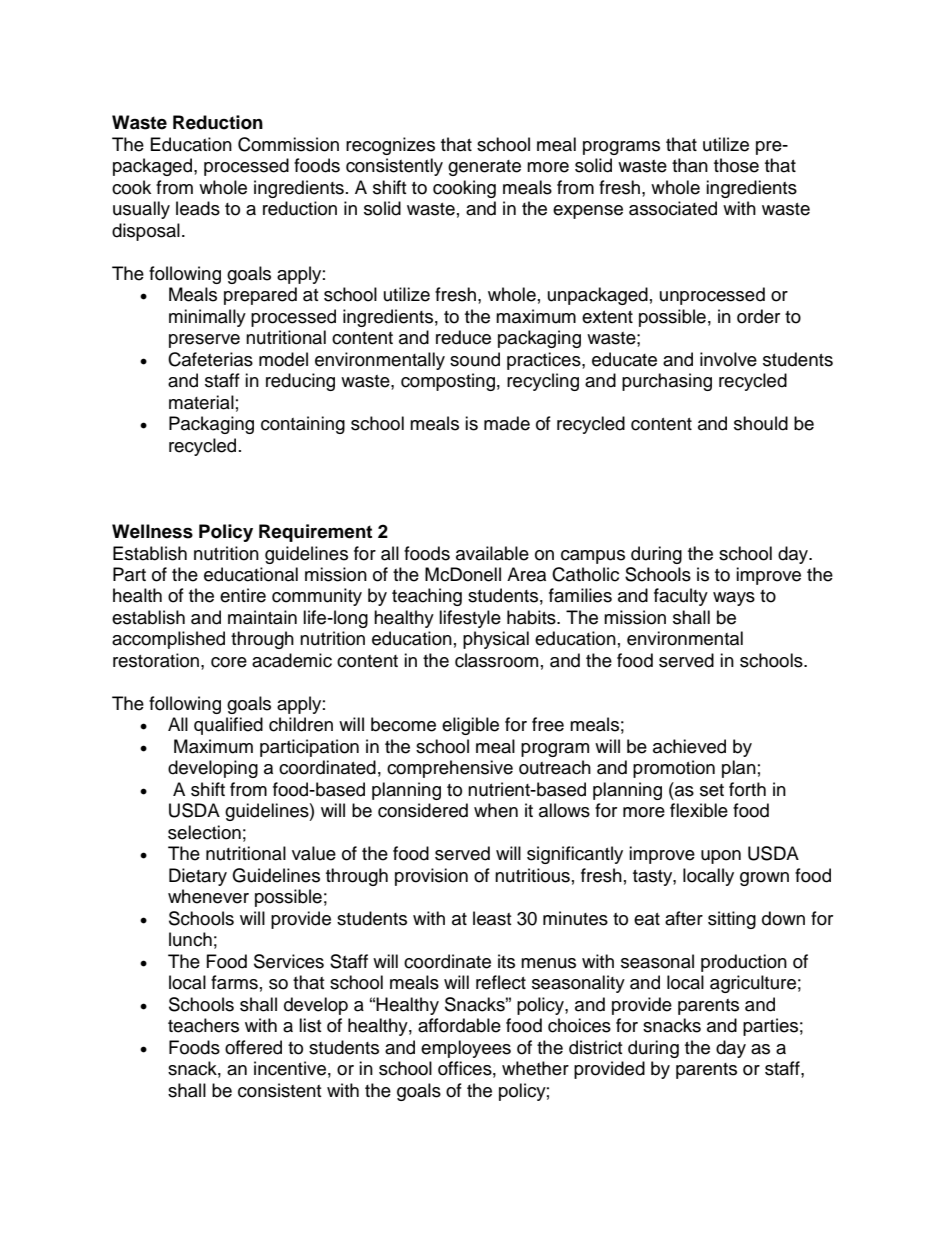 The height and width of the screenshot is (1233, 952). I want to click on available, so click(492, 553).
